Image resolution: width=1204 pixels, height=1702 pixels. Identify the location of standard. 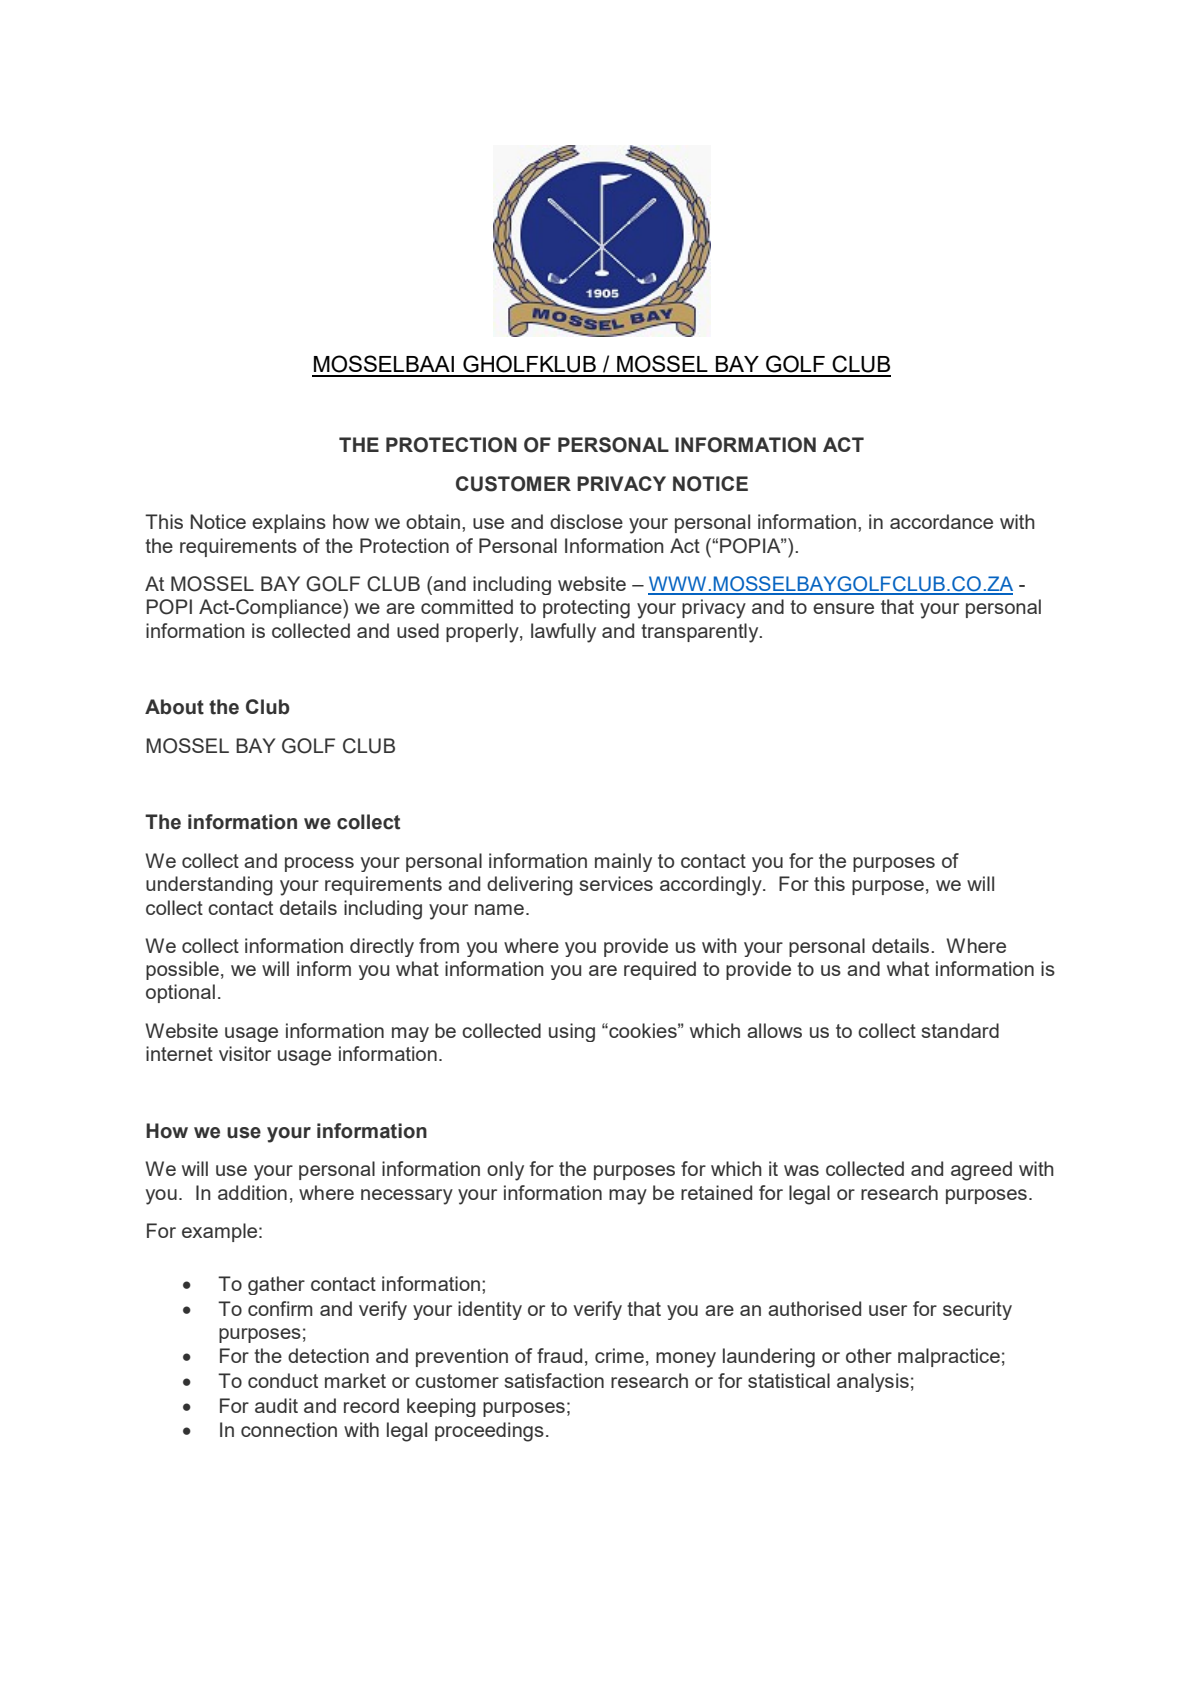
(960, 1030).
